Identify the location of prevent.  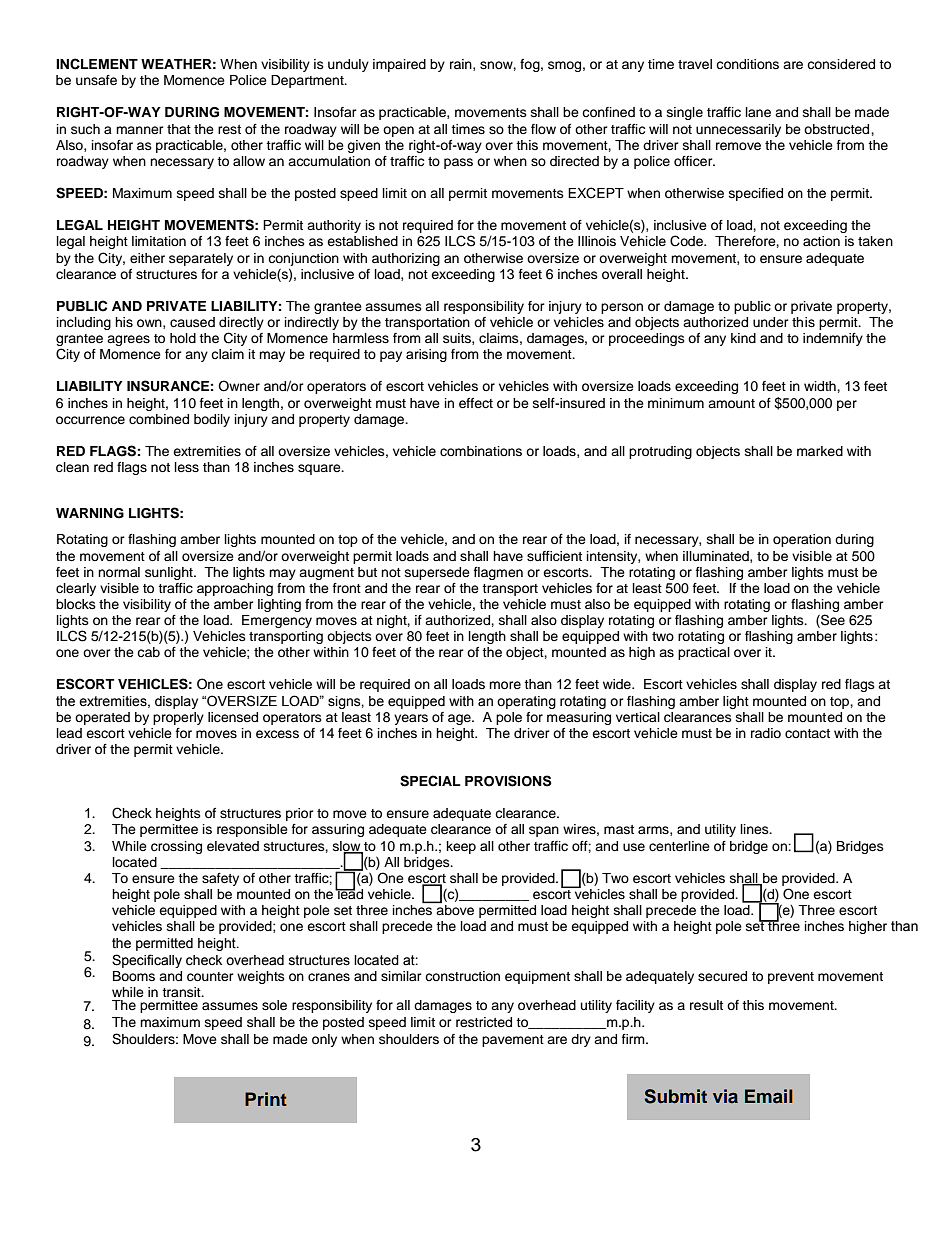
(791, 978).
